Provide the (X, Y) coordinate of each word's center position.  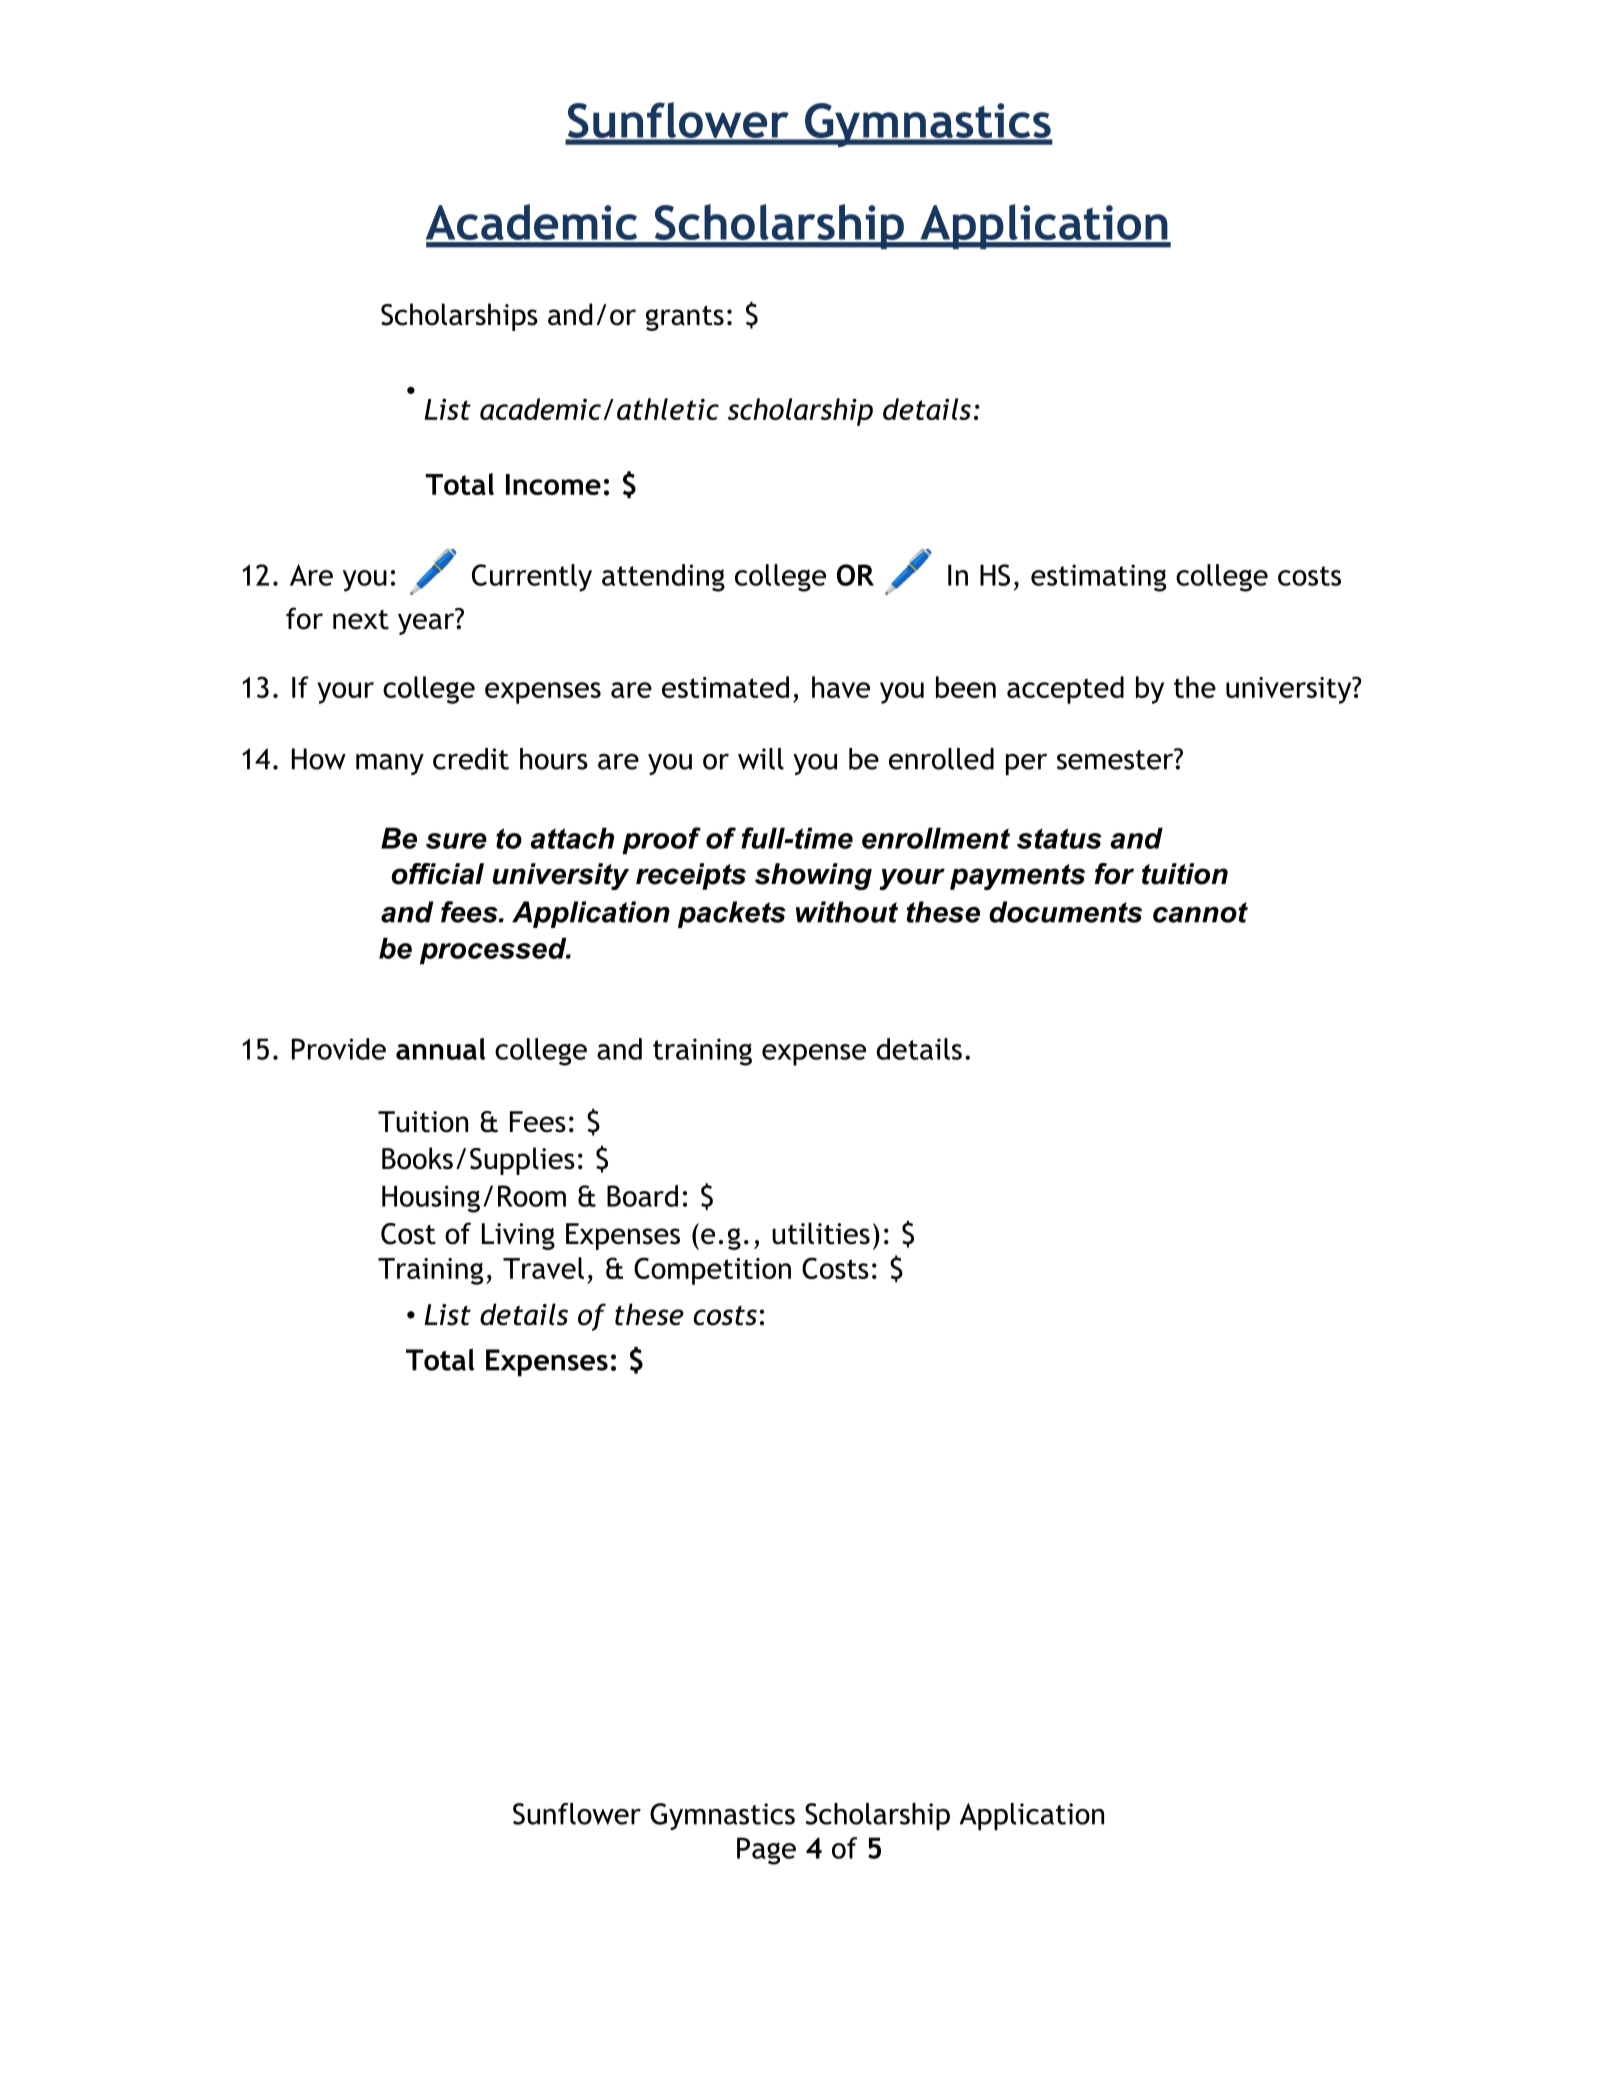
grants (685, 318)
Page (766, 1851)
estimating (1098, 578)
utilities (821, 1233)
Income (553, 484)
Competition (712, 1271)
